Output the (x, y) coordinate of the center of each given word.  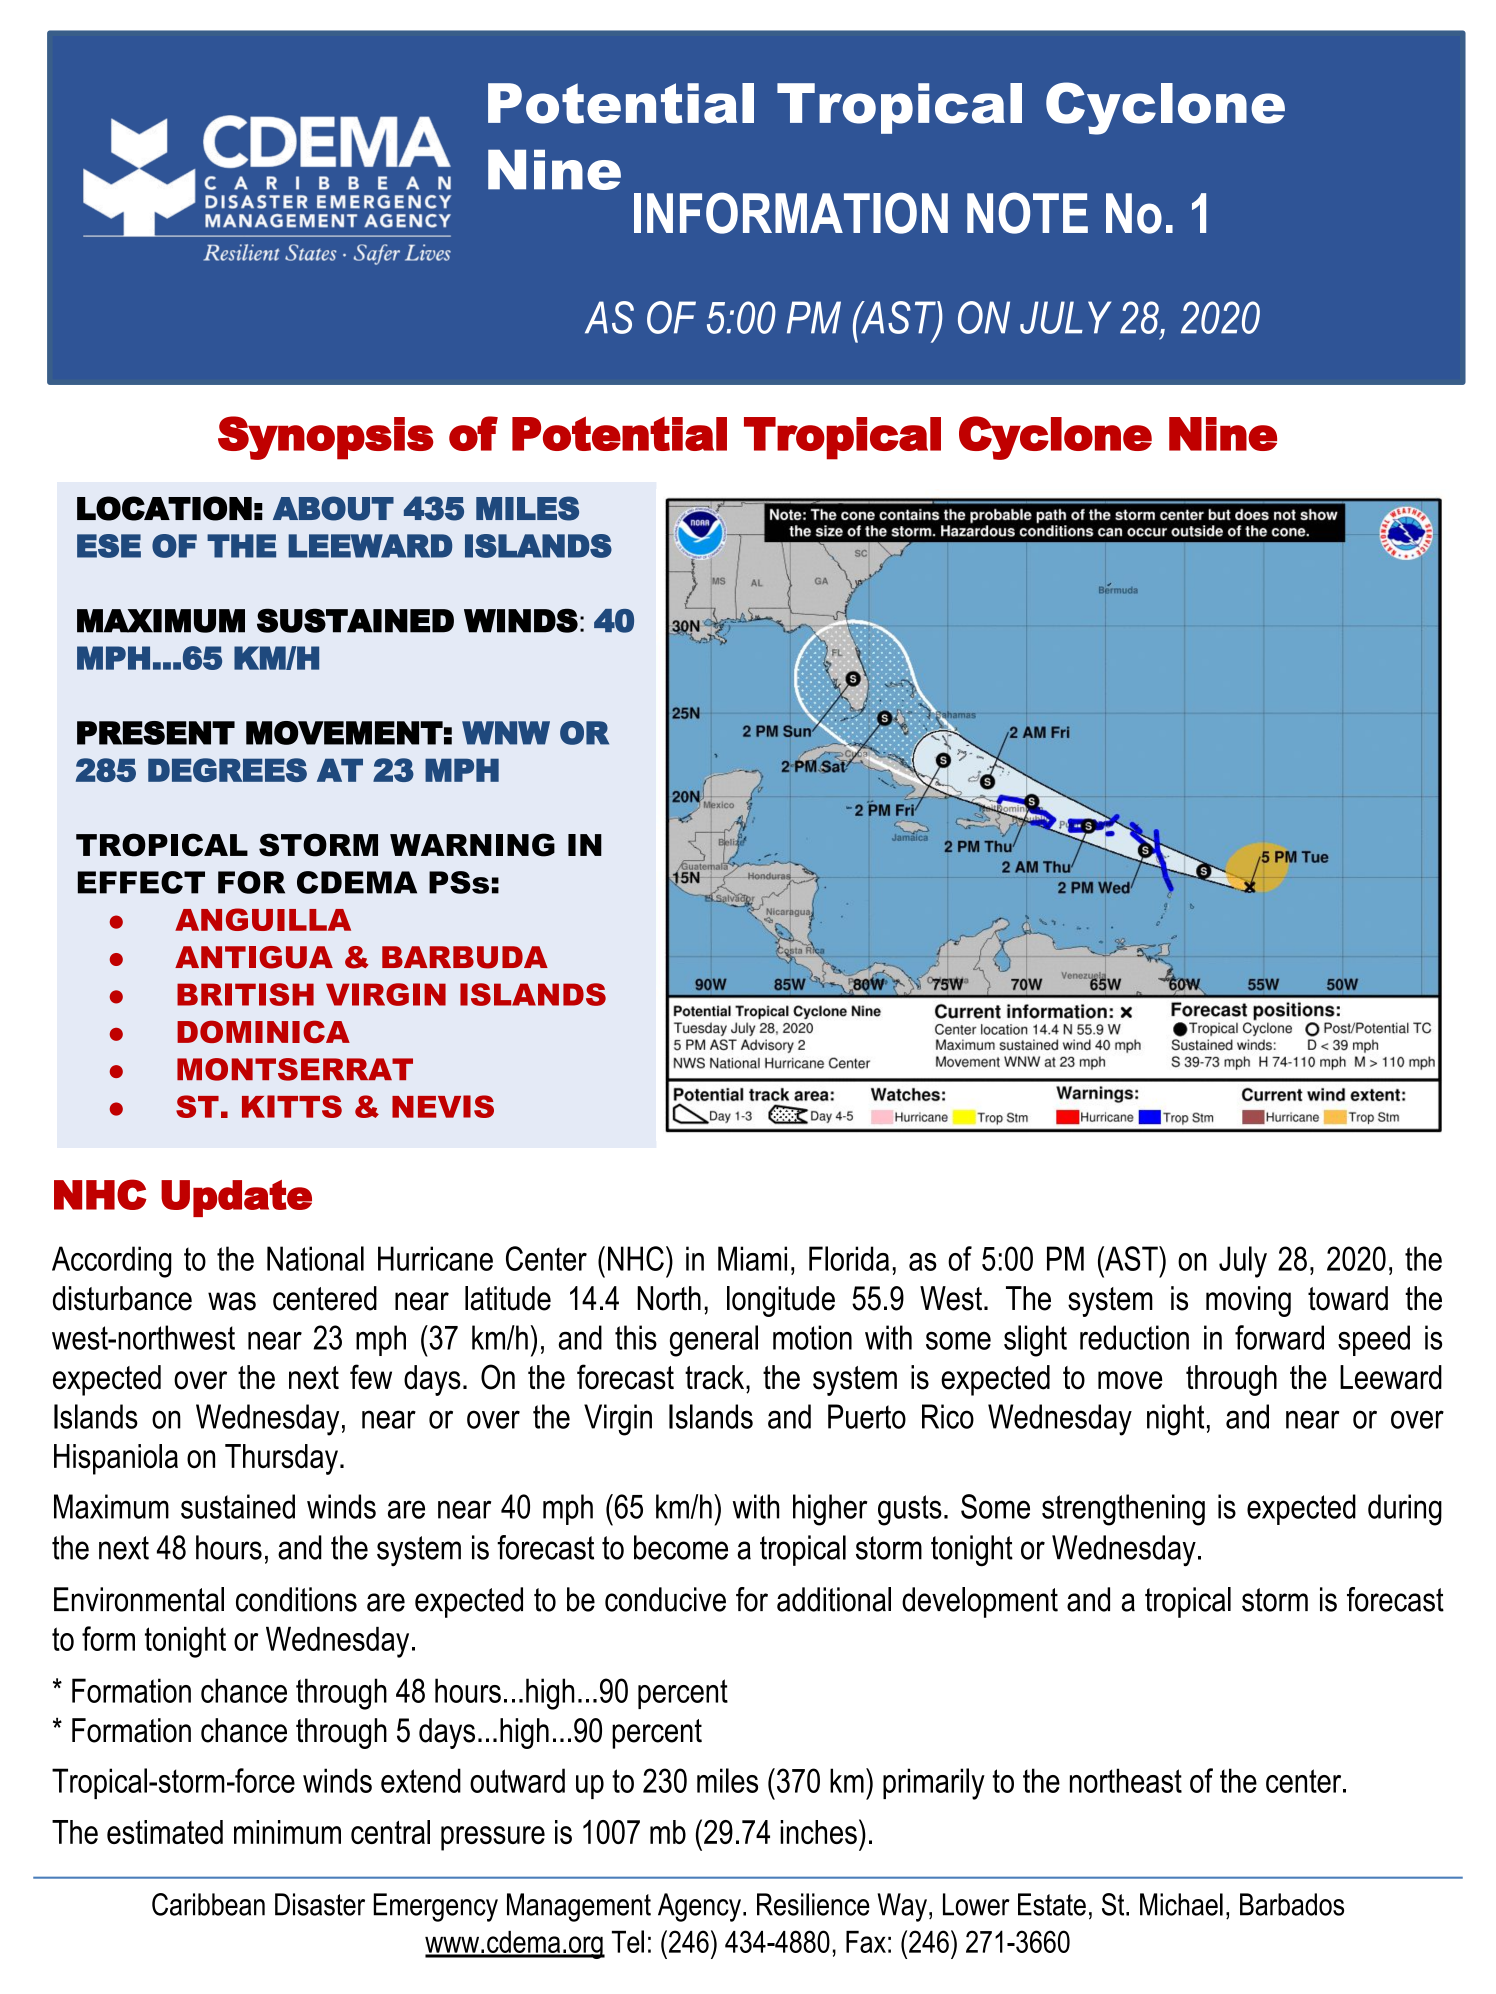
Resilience (813, 1904)
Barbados (1292, 1904)
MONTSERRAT (295, 1069)
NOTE (1027, 213)
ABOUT (333, 508)
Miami (752, 1258)
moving (1248, 1301)
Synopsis (326, 438)
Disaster (320, 1904)
